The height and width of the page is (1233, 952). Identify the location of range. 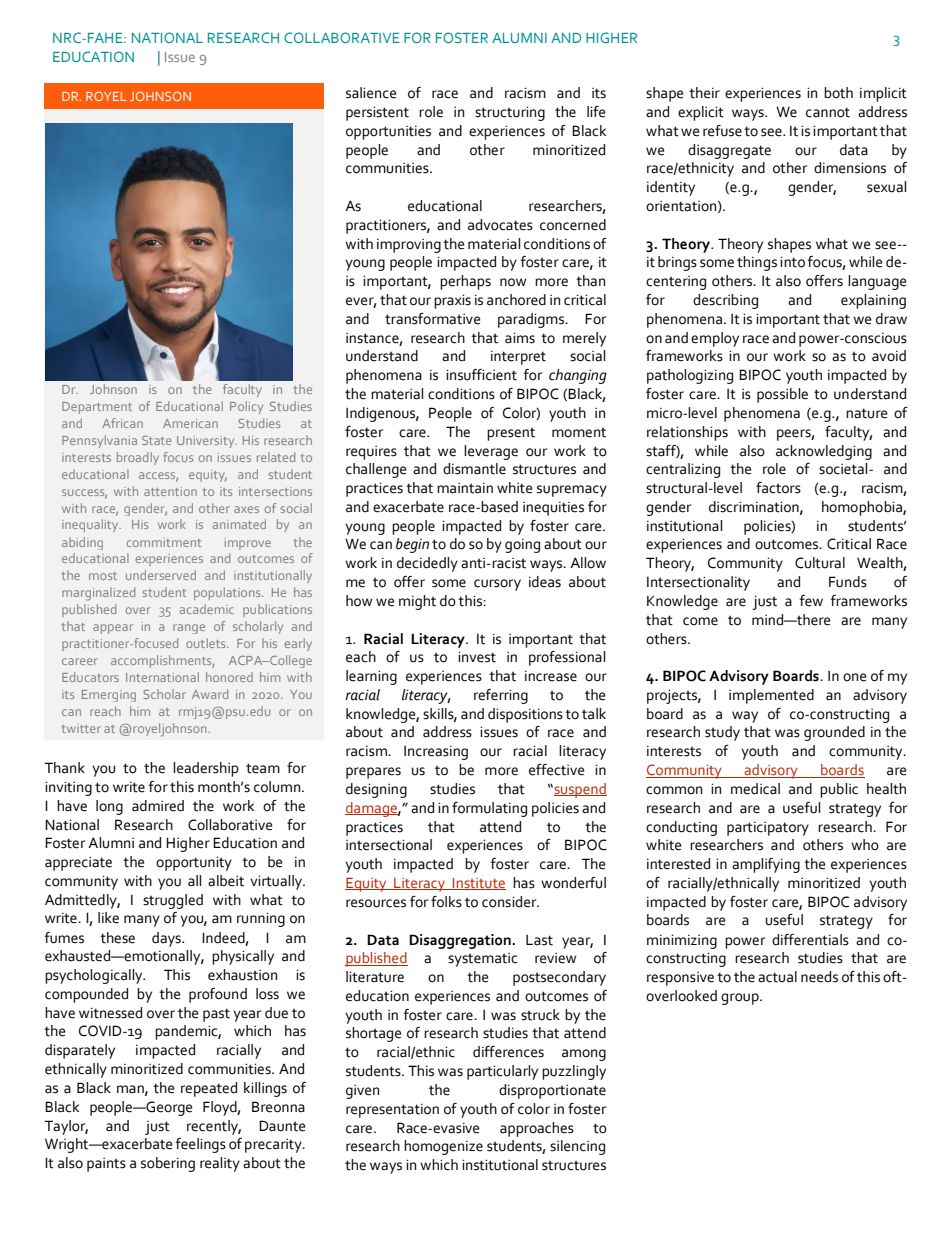
(189, 629).
